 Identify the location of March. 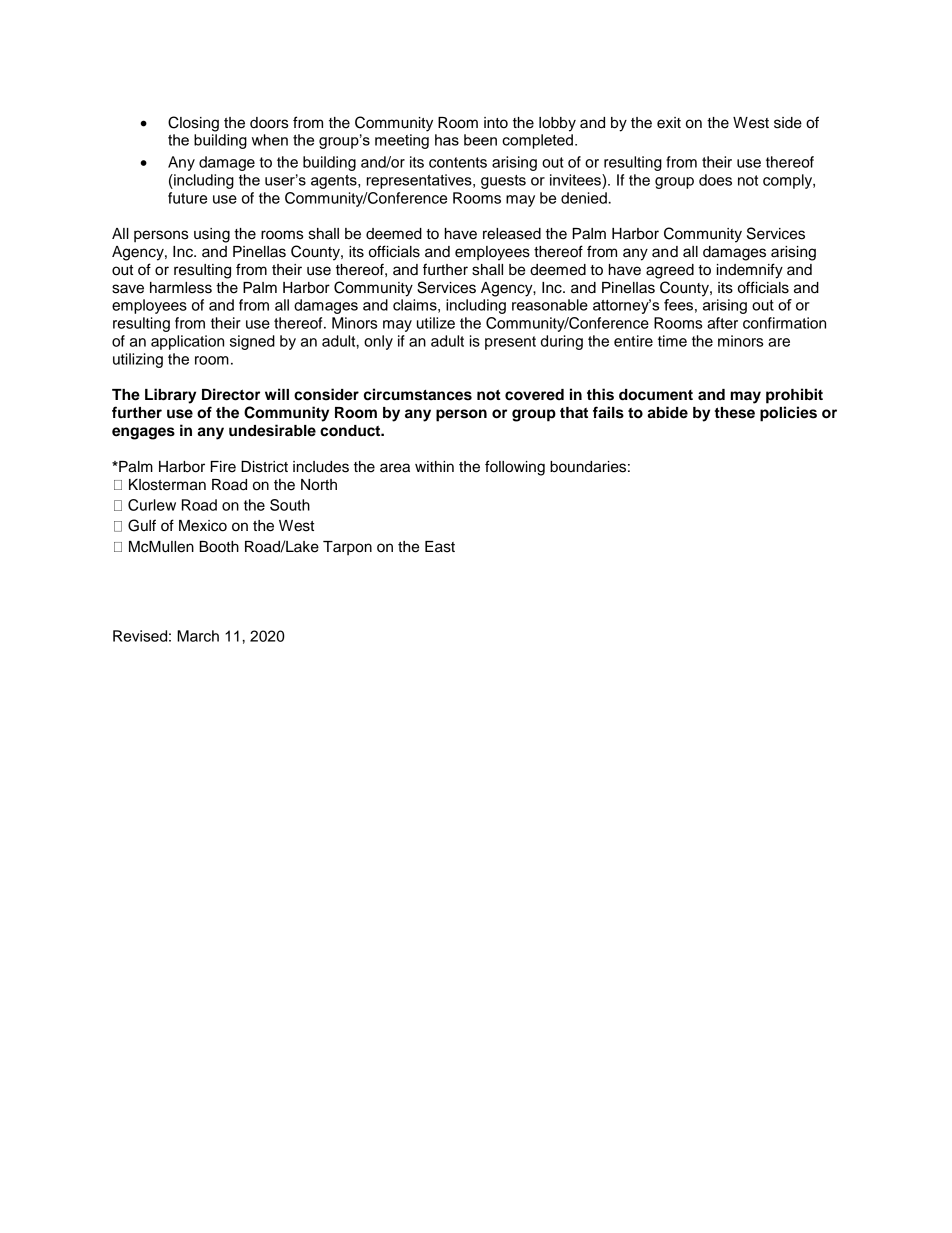
(198, 636).
